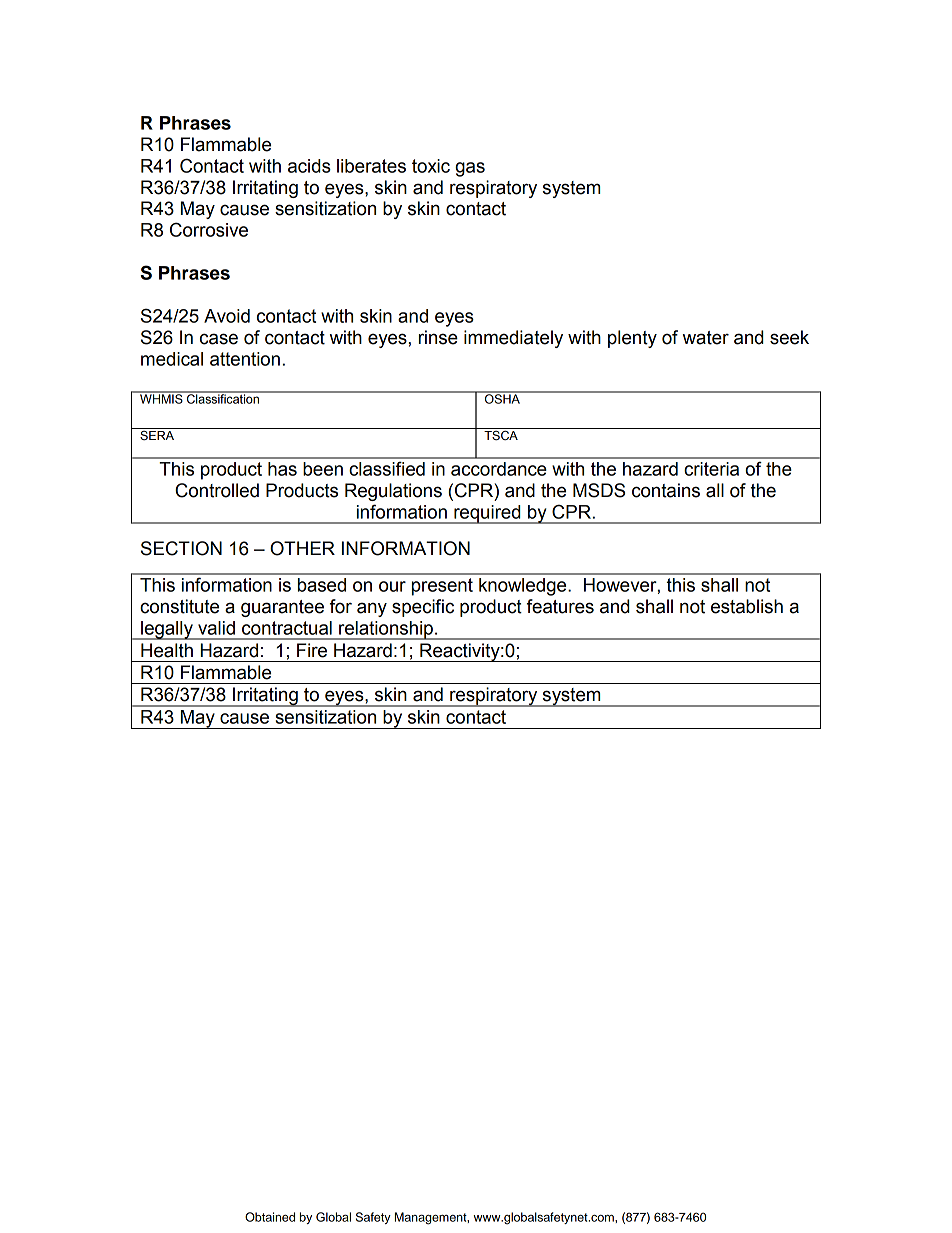 The height and width of the screenshot is (1233, 952). What do you see at coordinates (270, 1217) in the screenshot?
I see `Obtained` at bounding box center [270, 1217].
